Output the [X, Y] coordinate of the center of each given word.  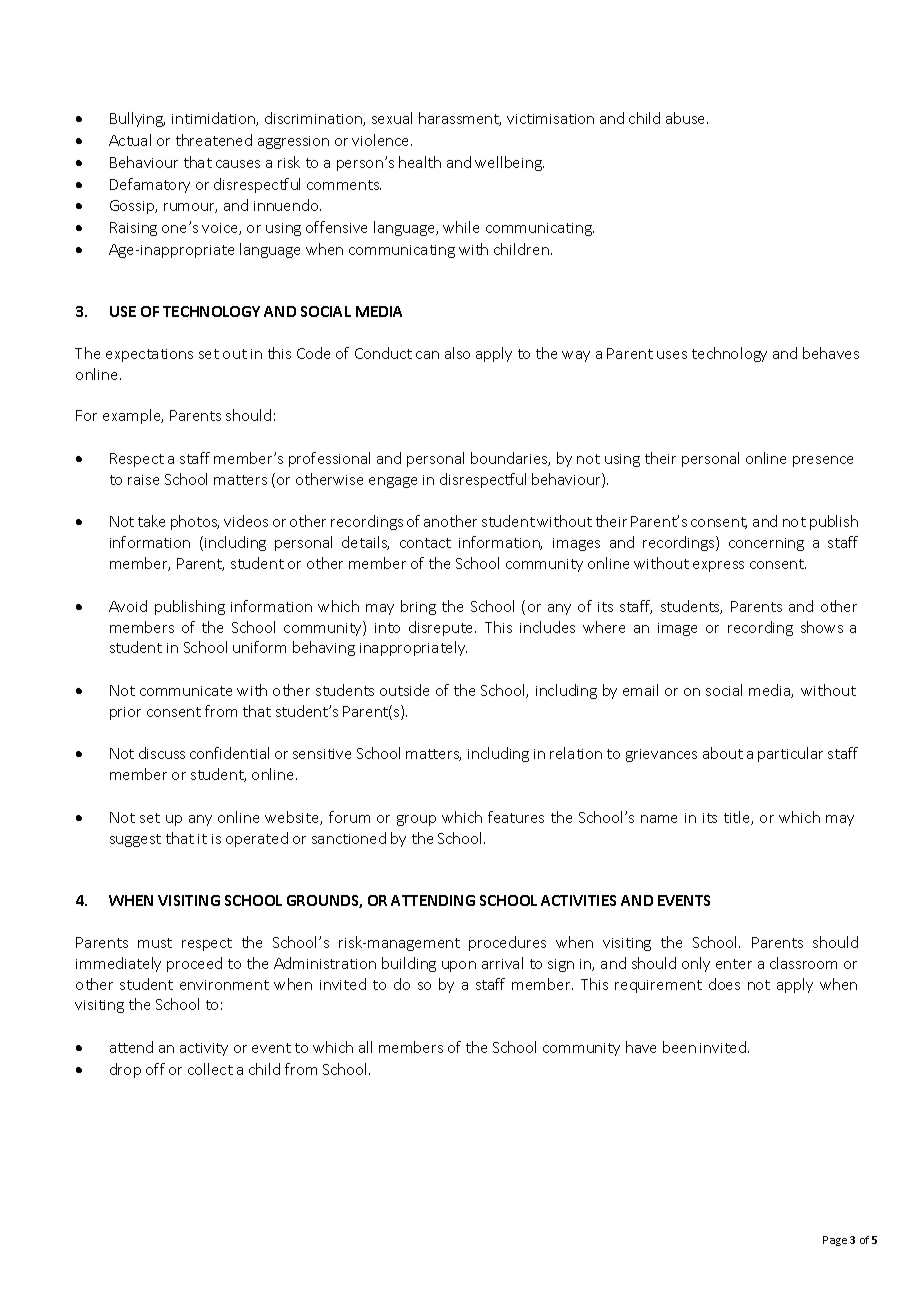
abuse [687, 118]
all [365, 1047]
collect [210, 1069]
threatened [214, 140]
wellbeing [509, 163]
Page [835, 1241]
